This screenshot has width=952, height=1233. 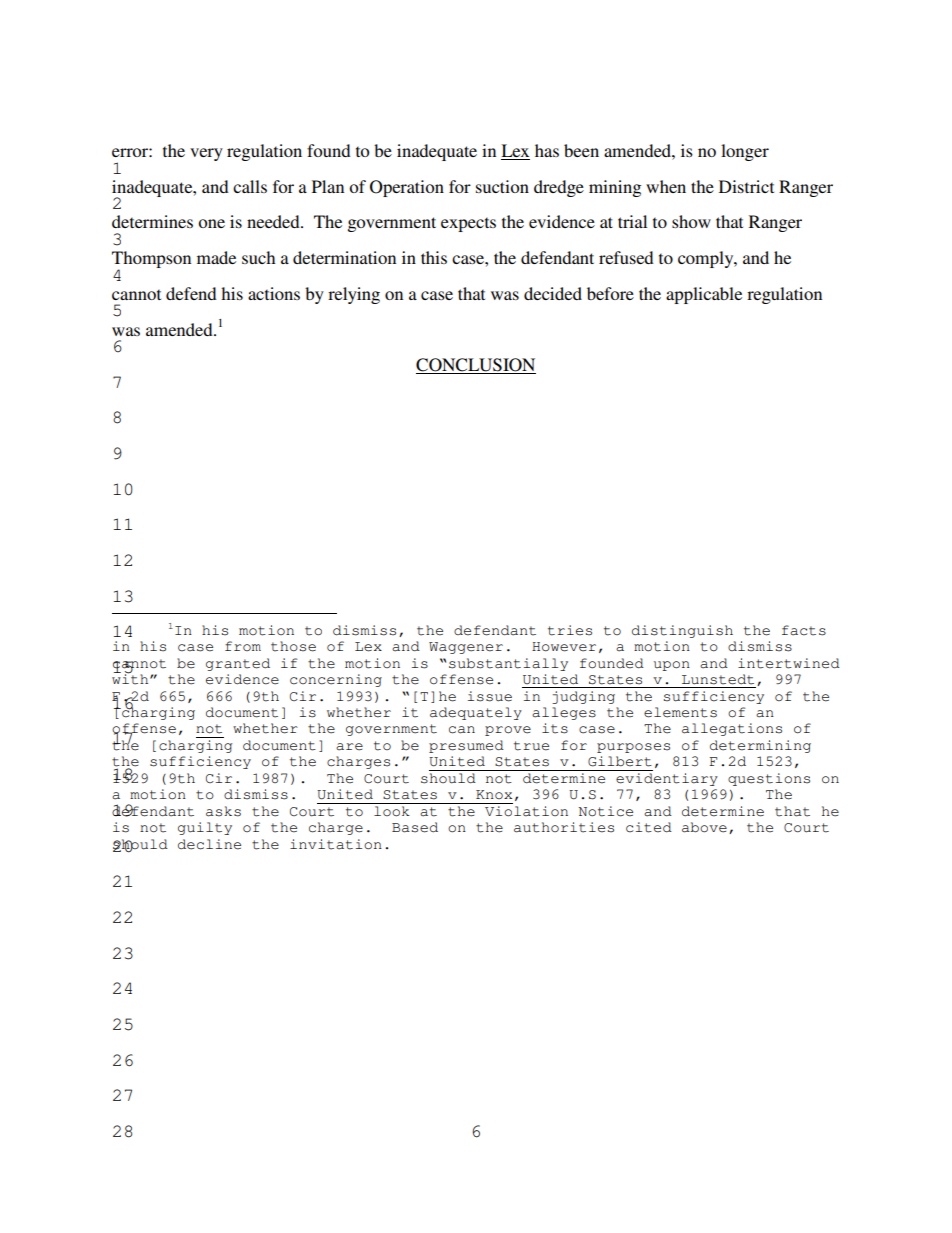 What do you see at coordinates (205, 828) in the screenshot?
I see `guilty` at bounding box center [205, 828].
